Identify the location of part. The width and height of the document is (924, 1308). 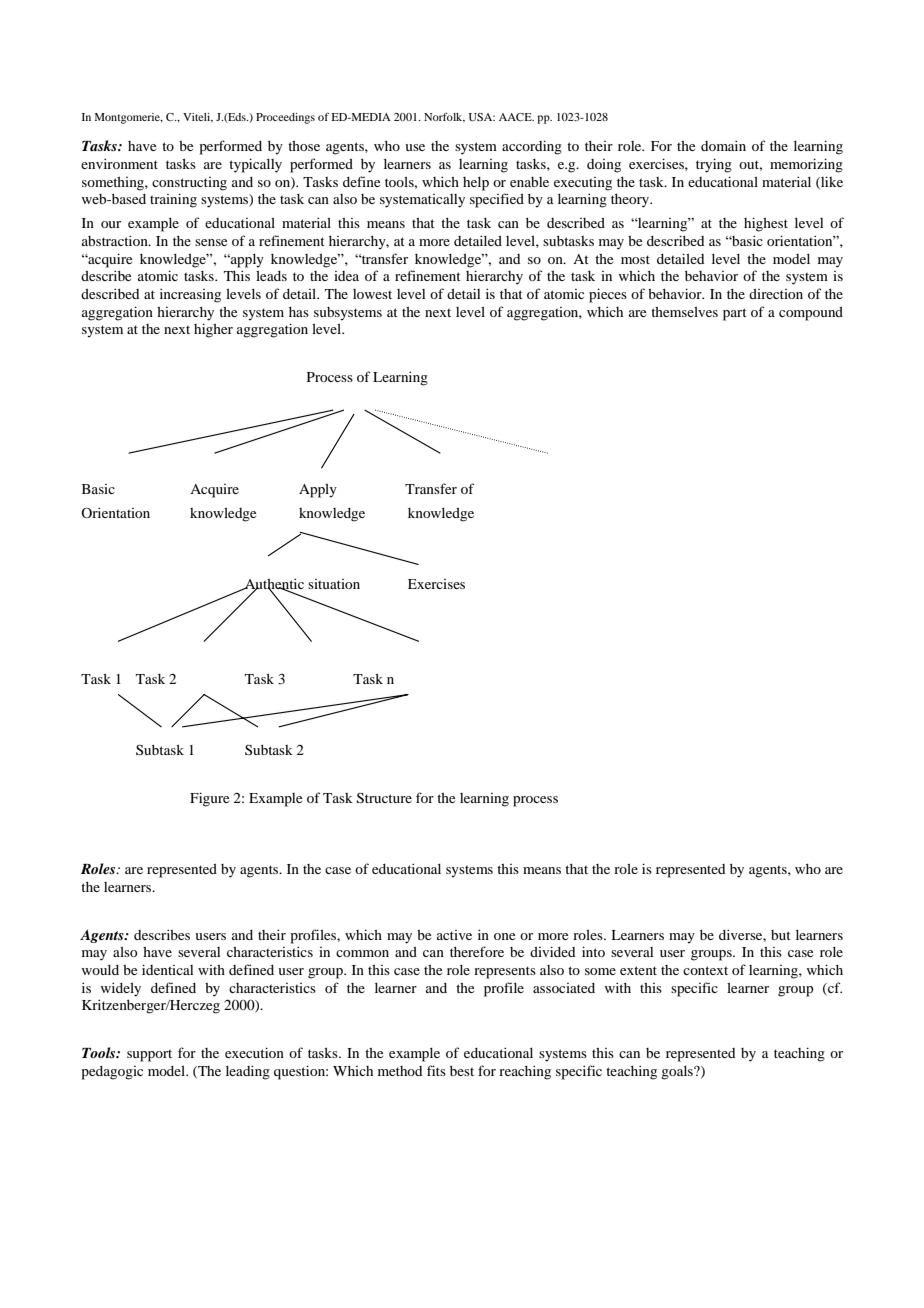
(735, 314).
